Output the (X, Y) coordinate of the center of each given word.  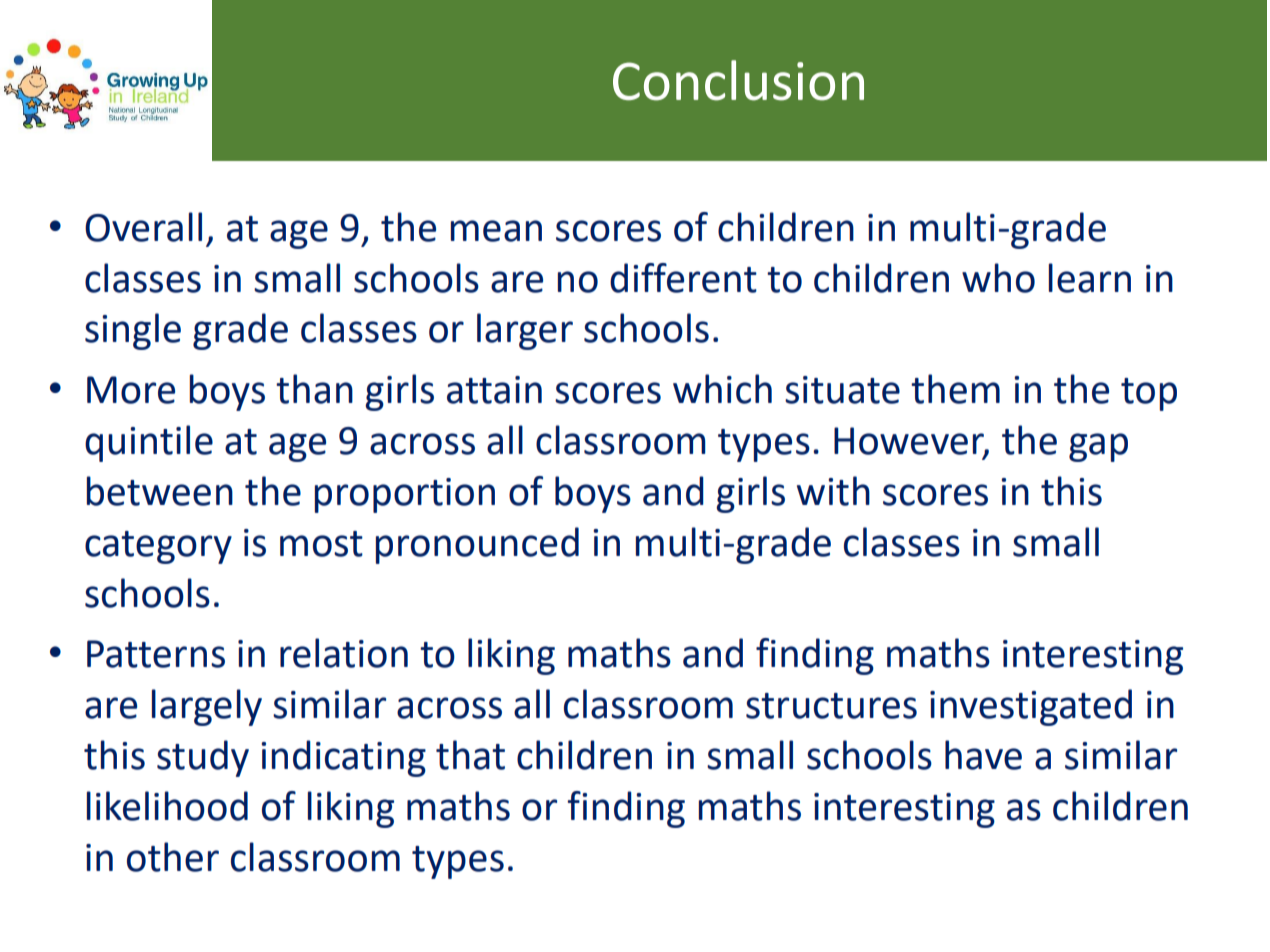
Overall (143, 227)
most (321, 544)
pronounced (477, 545)
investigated (1031, 707)
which (722, 389)
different (683, 278)
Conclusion (738, 80)
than (314, 389)
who (998, 278)
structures (831, 706)
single (133, 331)
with (833, 491)
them (955, 389)
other (173, 857)
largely (207, 707)
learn (1090, 278)
